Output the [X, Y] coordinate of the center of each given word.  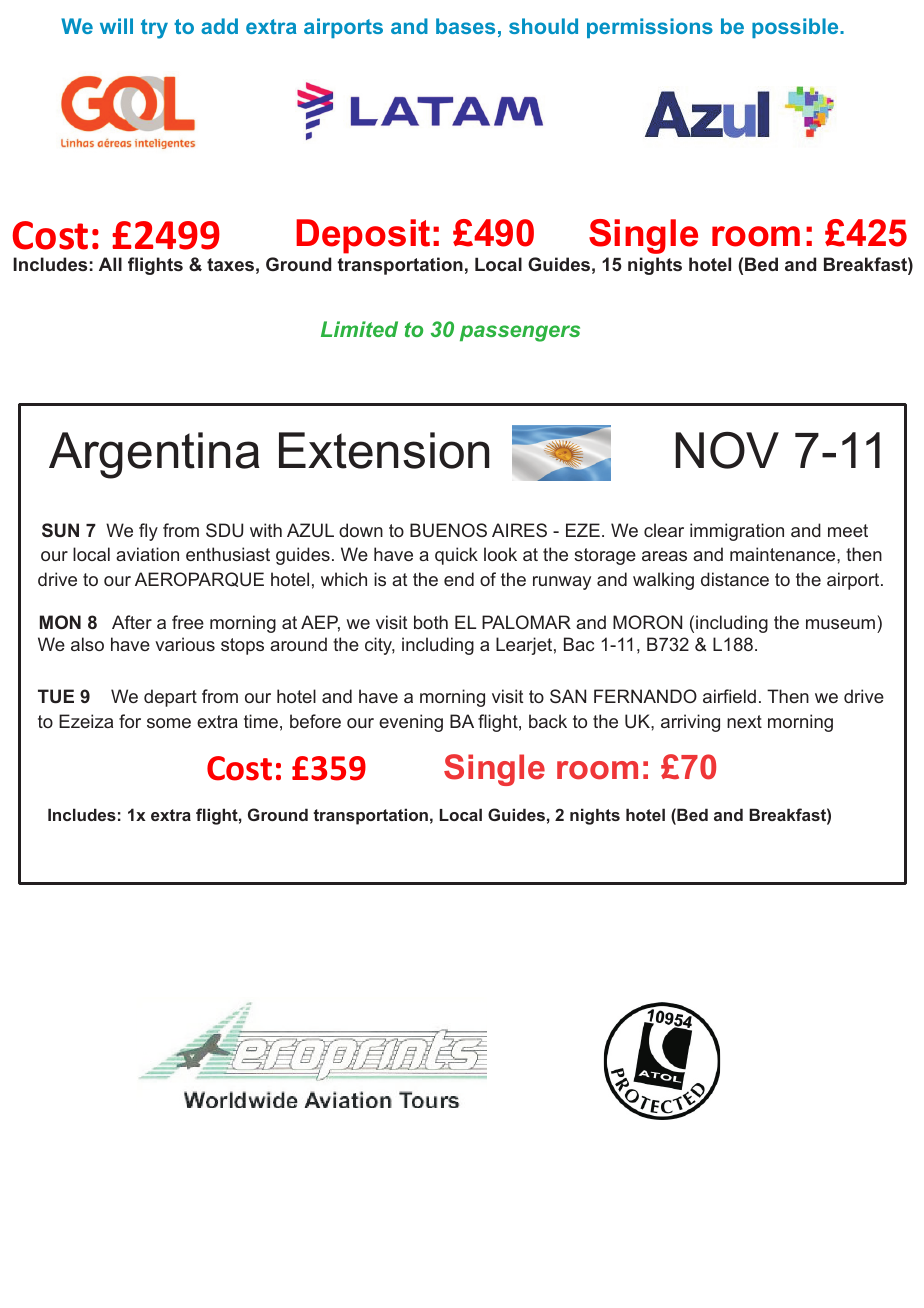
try [154, 29]
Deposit [363, 236]
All [110, 264]
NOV [727, 450]
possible [796, 28]
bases [465, 26]
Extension [384, 450]
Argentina [154, 455]
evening [411, 723]
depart [170, 698]
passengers [520, 333]
